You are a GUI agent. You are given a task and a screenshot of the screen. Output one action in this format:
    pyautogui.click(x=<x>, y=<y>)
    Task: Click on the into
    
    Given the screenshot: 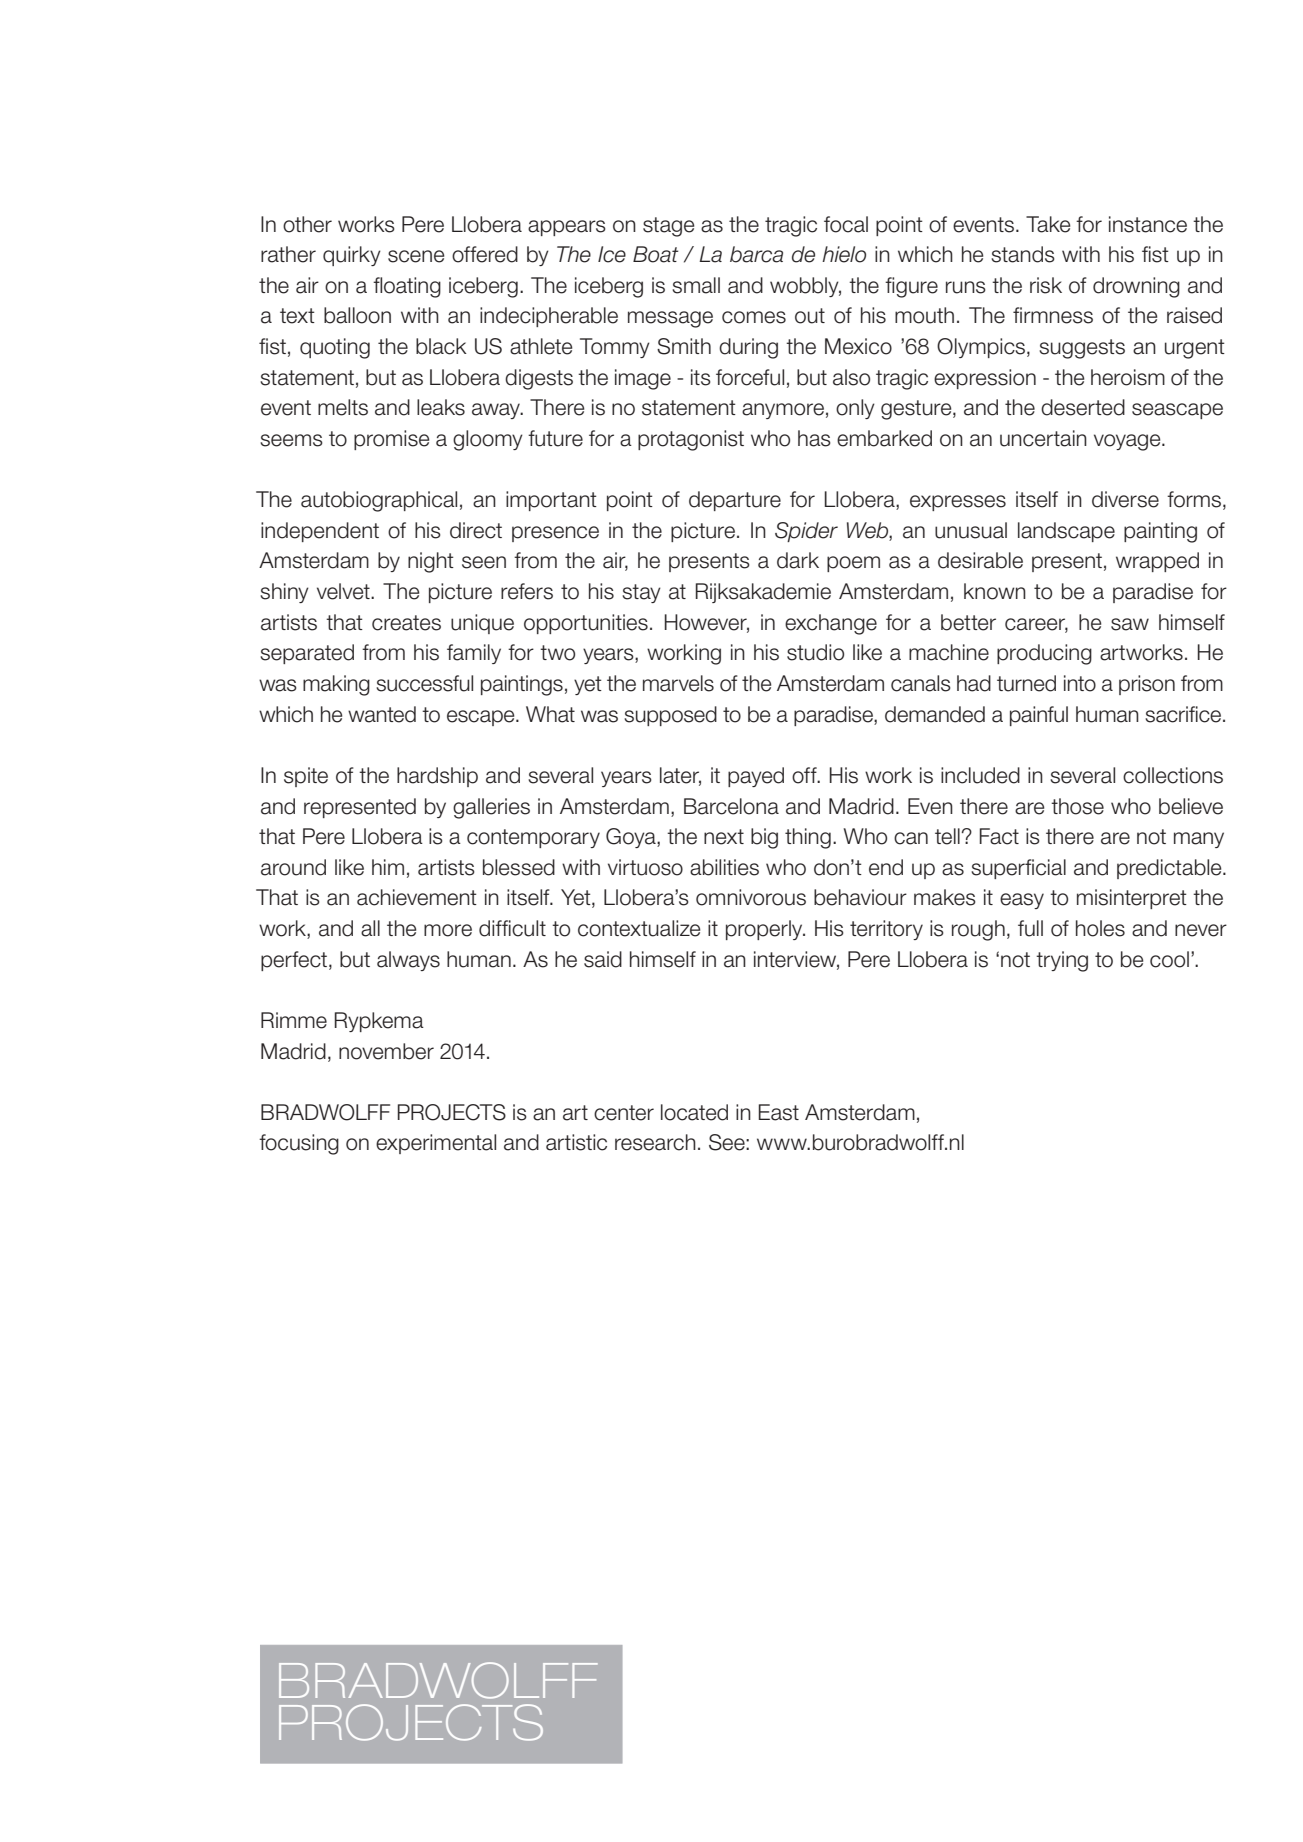 What is the action you would take?
    pyautogui.click(x=1080, y=683)
